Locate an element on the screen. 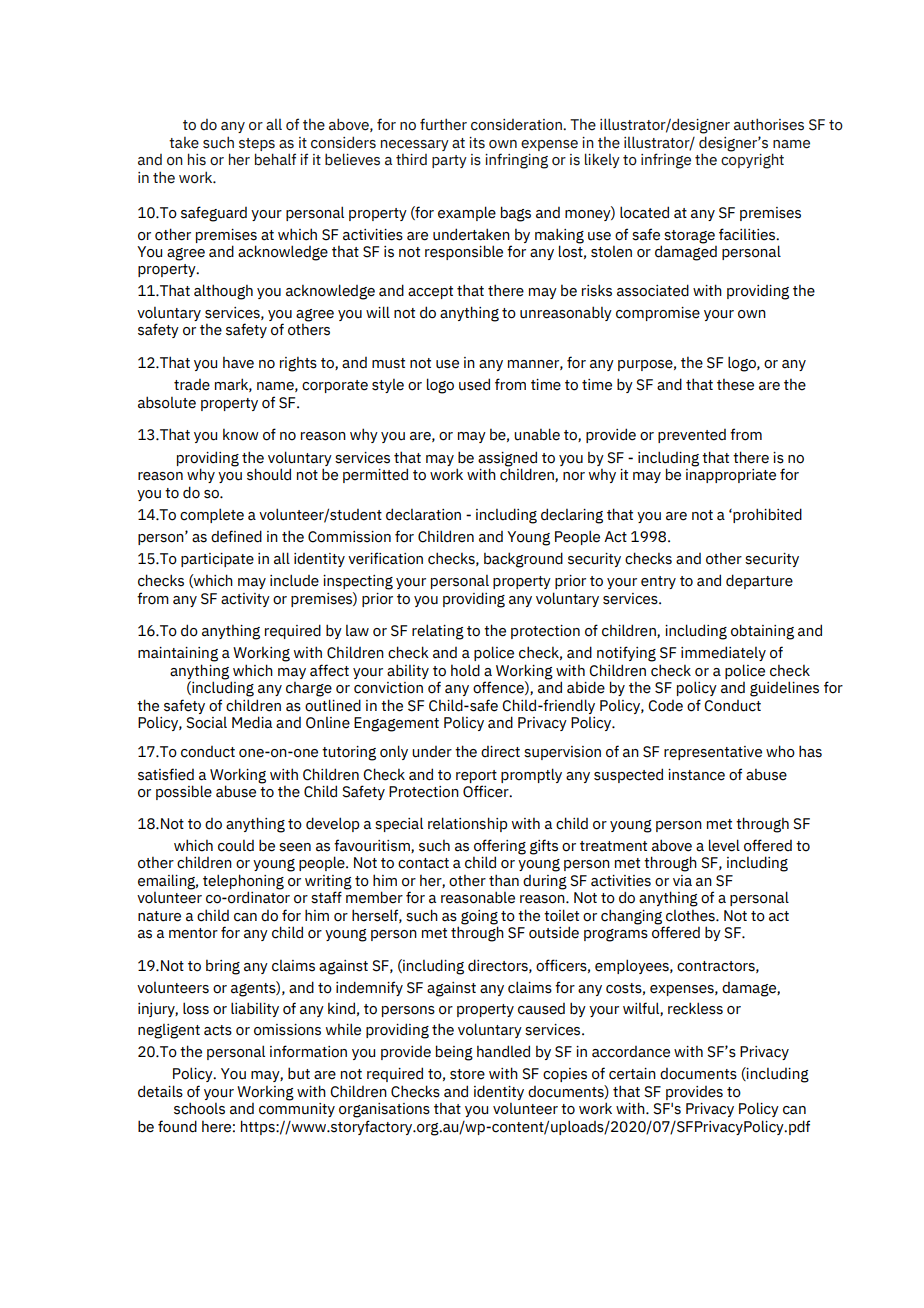 Image resolution: width=924 pixels, height=1308 pixels. relating is located at coordinates (438, 632).
